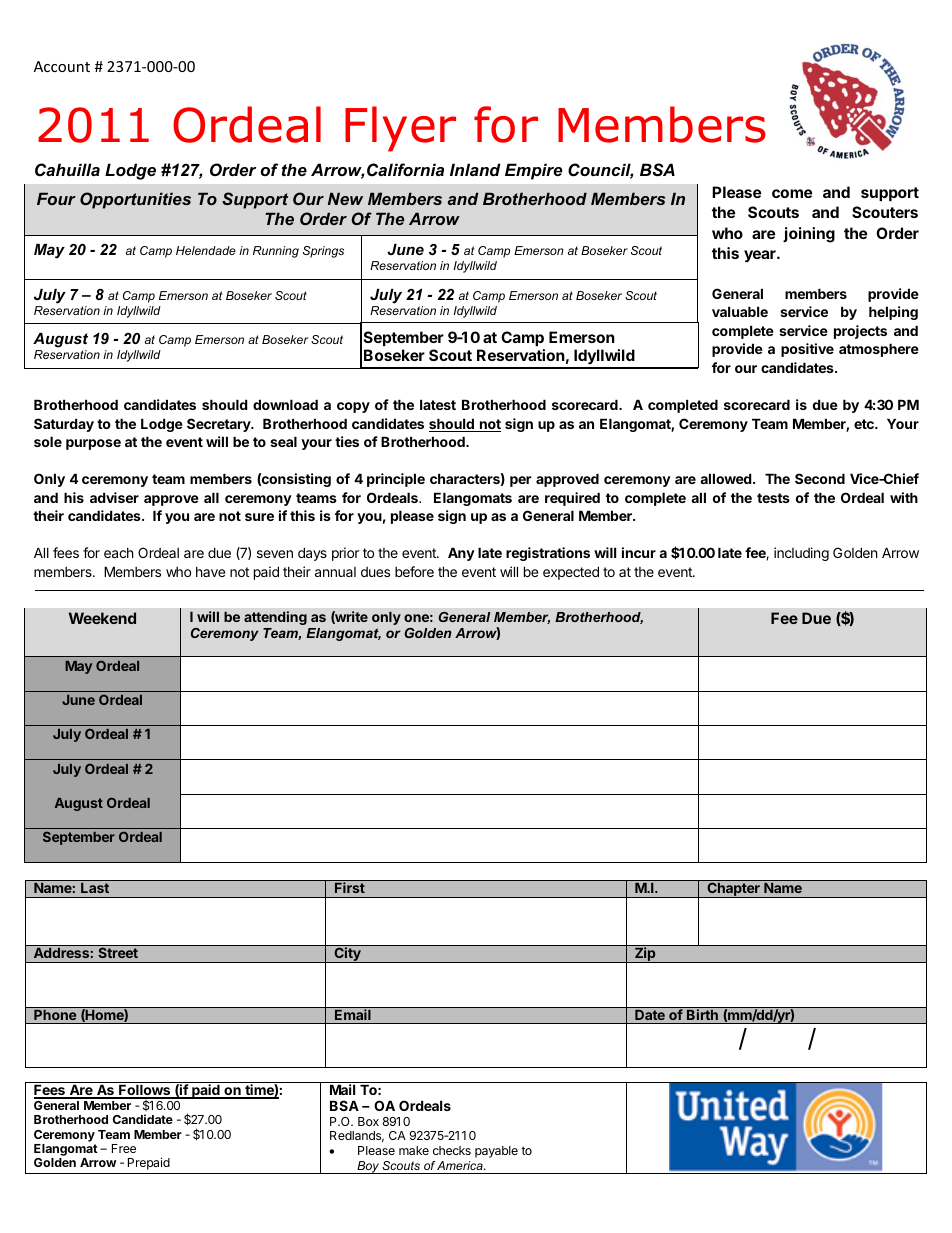  What do you see at coordinates (124, 1148) in the document?
I see `Free` at bounding box center [124, 1148].
